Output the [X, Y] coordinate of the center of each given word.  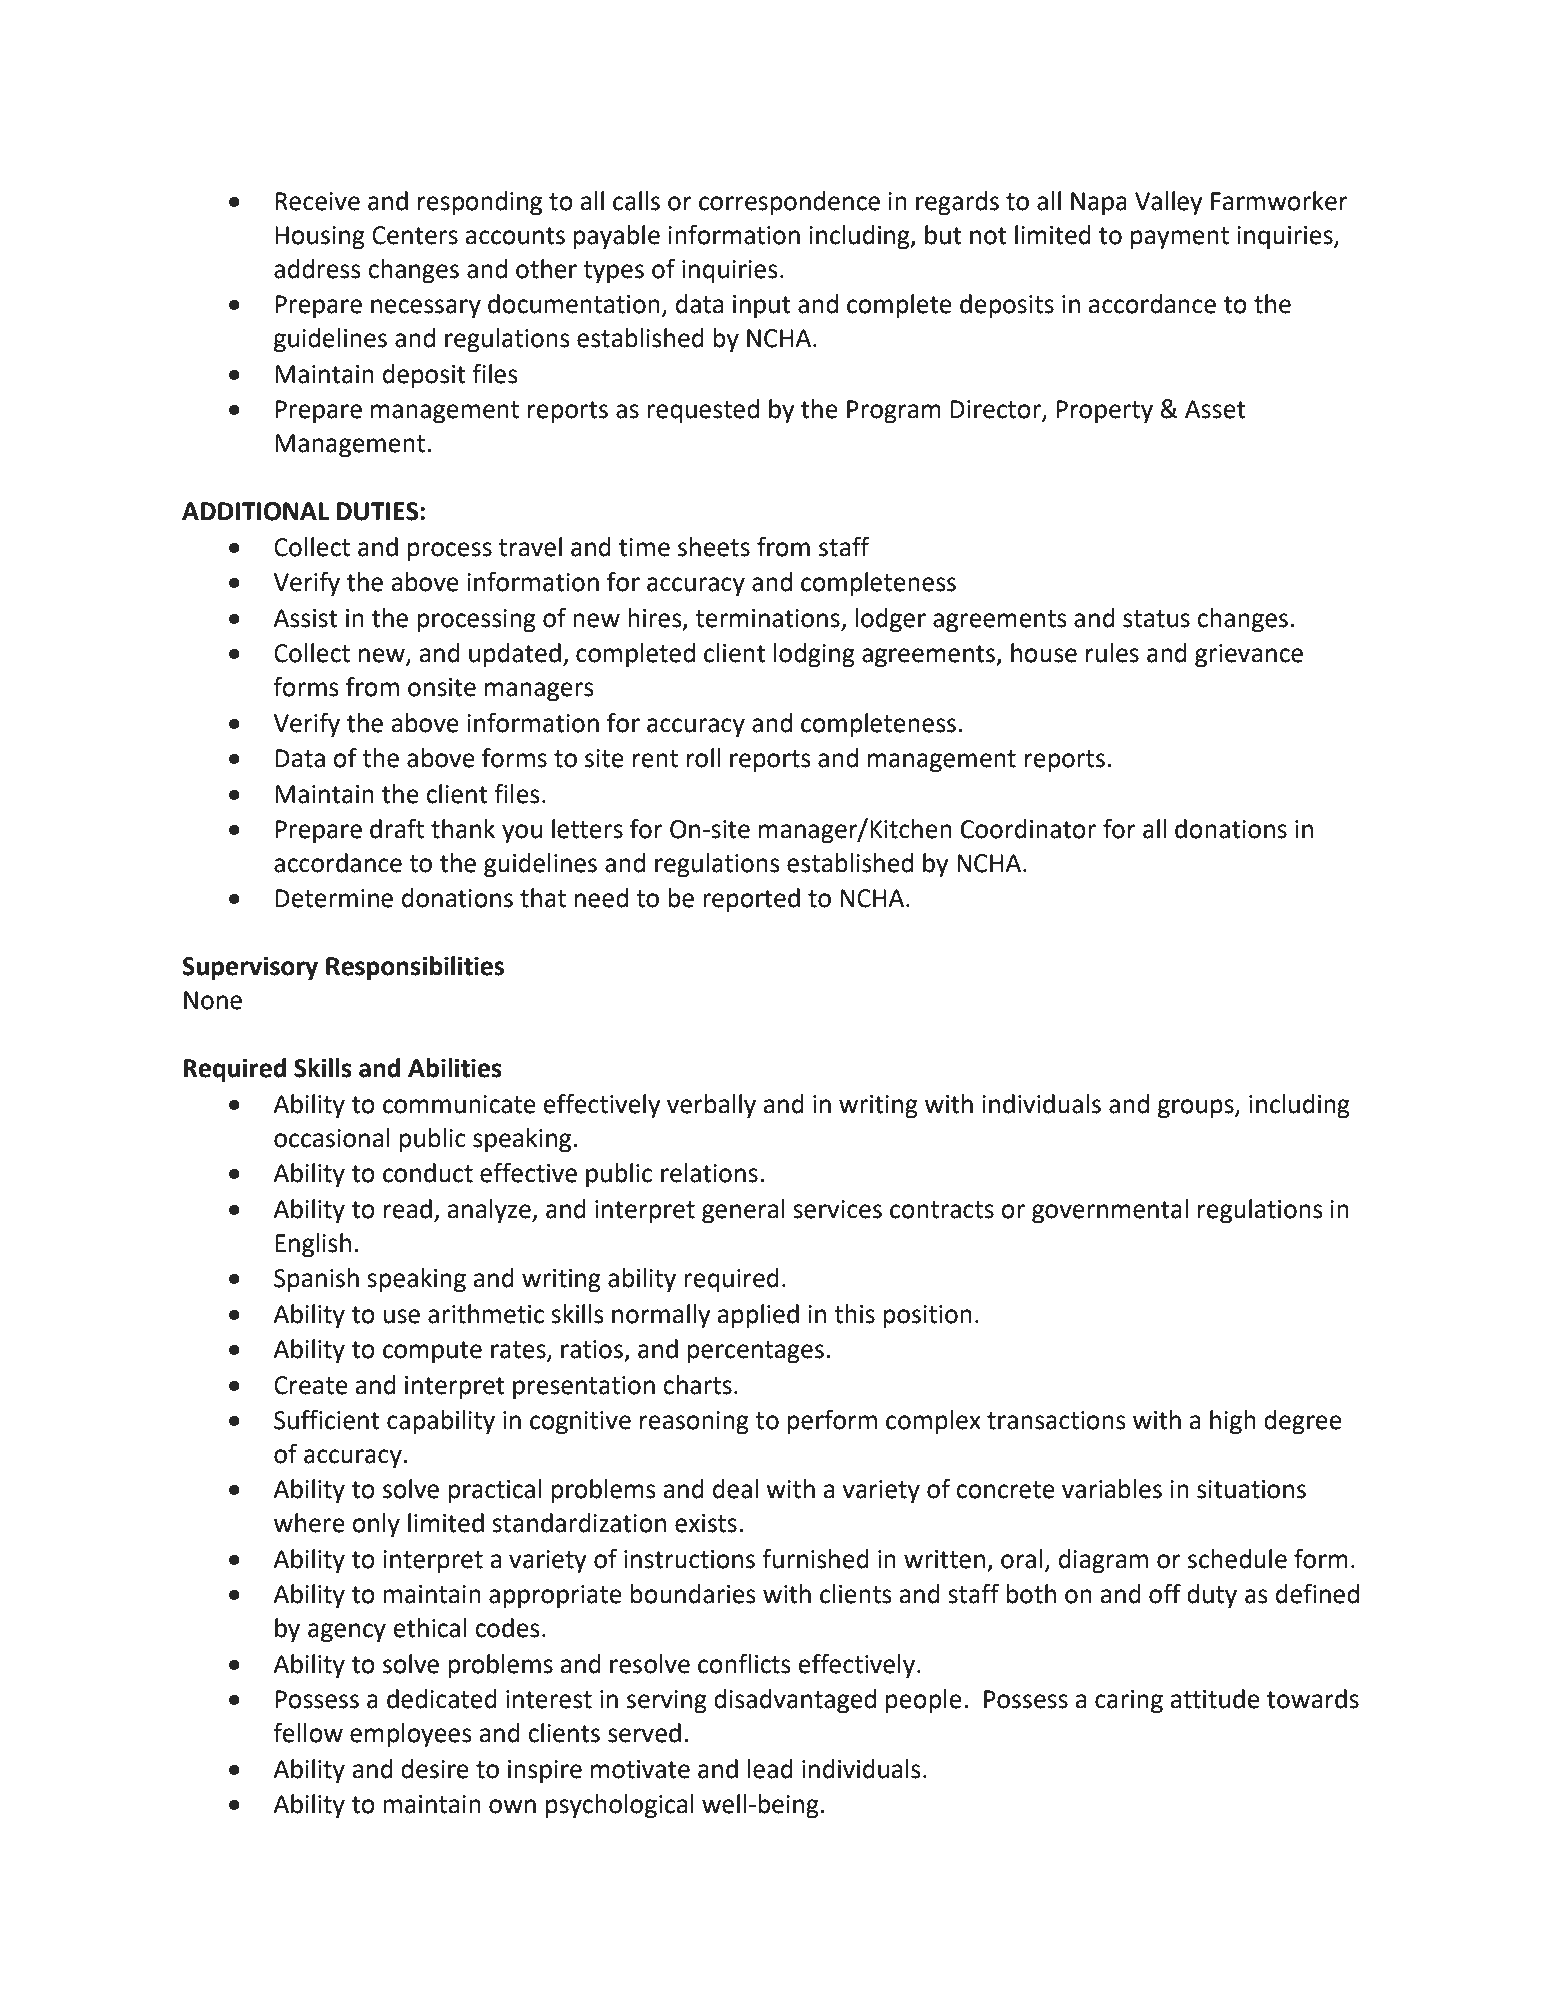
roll [703, 758]
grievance [1249, 656]
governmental [1110, 1211]
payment [1180, 238]
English [313, 1245]
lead [770, 1769]
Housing [320, 238]
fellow [308, 1733]
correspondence [789, 203]
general [743, 1211]
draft [397, 828]
